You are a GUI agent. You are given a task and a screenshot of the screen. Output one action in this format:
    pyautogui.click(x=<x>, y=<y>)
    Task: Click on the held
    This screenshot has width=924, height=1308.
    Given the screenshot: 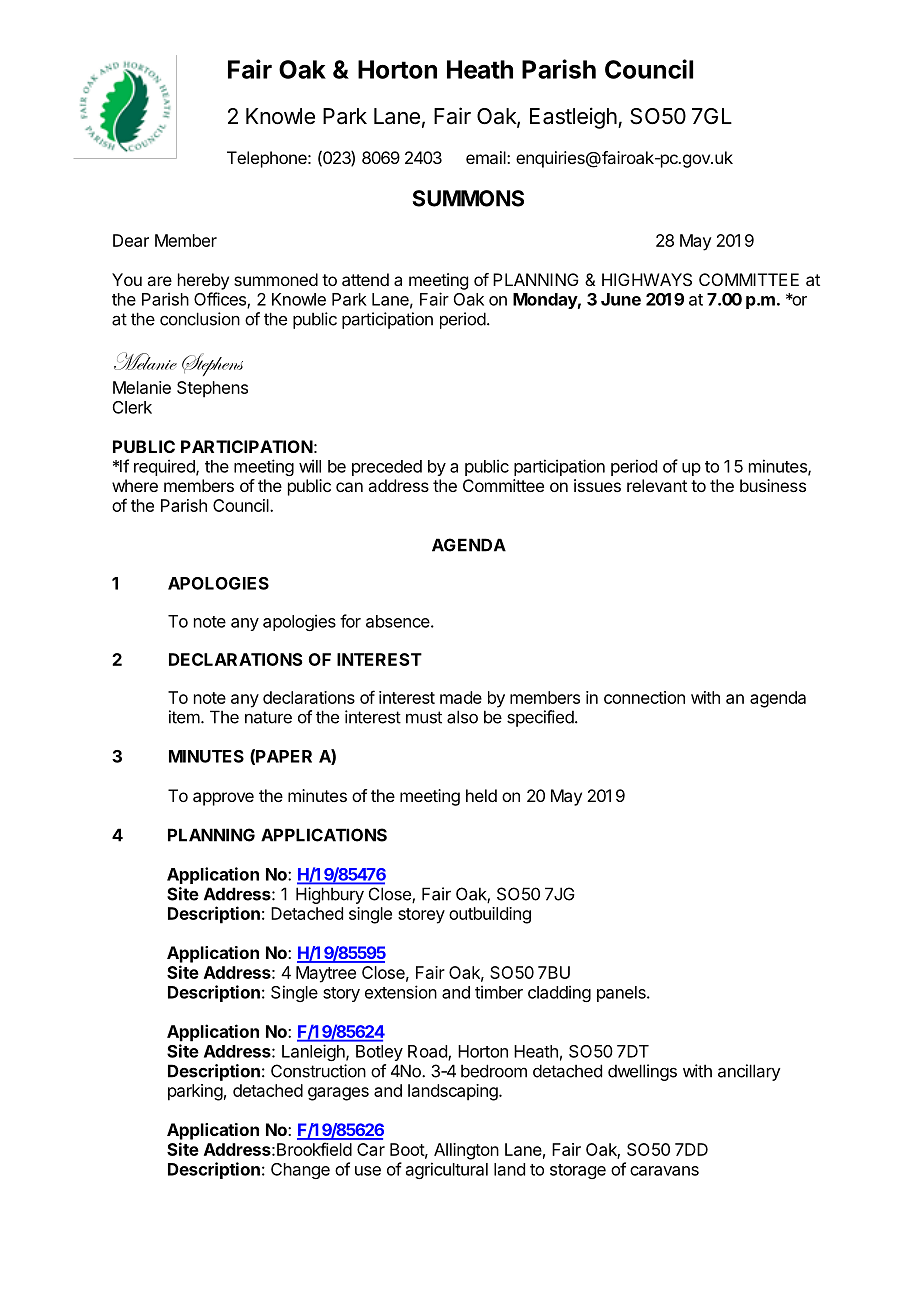 What is the action you would take?
    pyautogui.click(x=481, y=795)
